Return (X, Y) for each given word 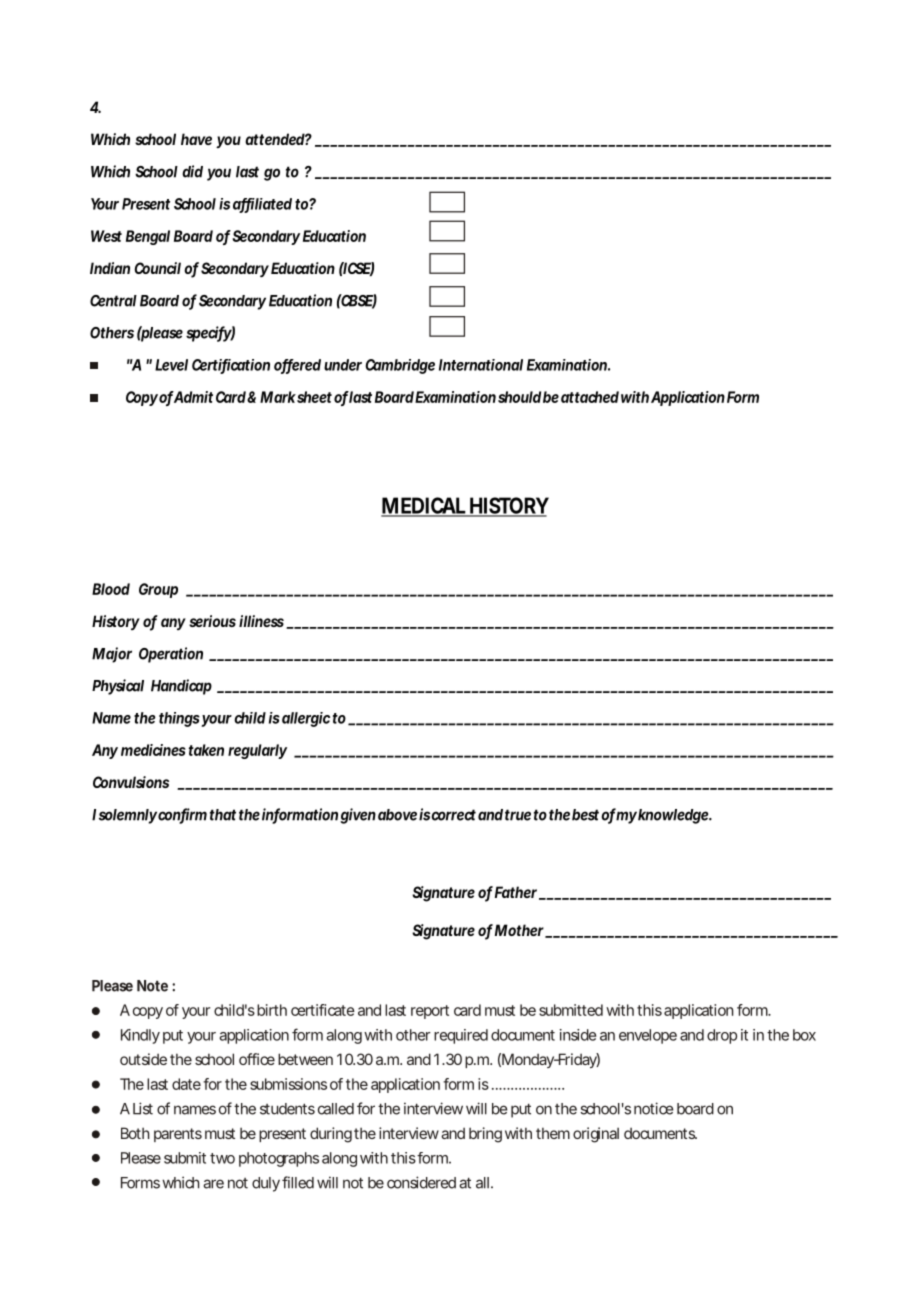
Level (171, 365)
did (192, 171)
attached (590, 397)
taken (206, 750)
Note (152, 986)
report (430, 1012)
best (585, 815)
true (518, 815)
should (519, 397)
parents (178, 1135)
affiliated (262, 205)
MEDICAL (424, 506)
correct (453, 815)
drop (722, 1036)
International (481, 365)
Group (158, 590)
